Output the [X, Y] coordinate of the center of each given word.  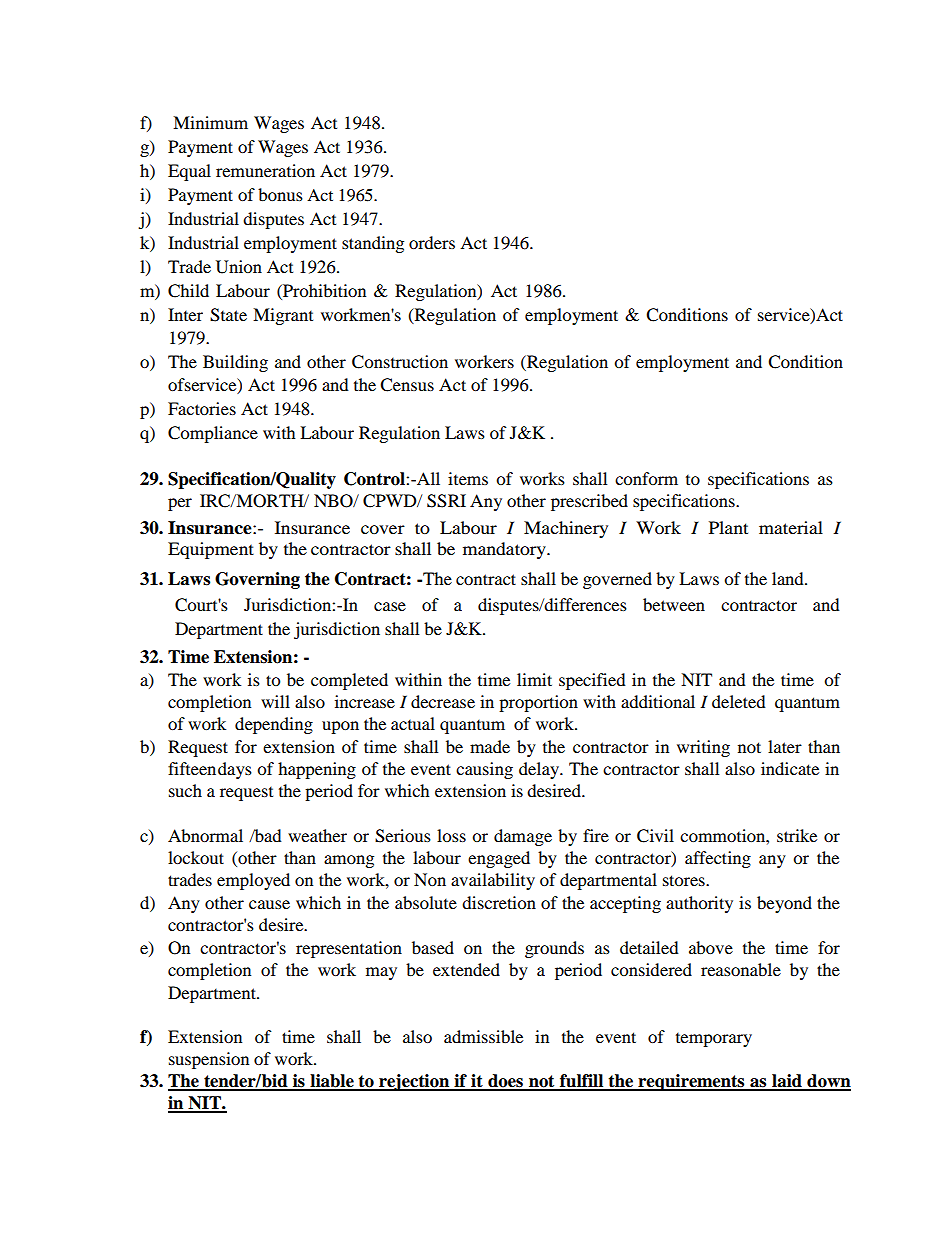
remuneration [265, 170]
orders [432, 242]
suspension [209, 1060]
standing [373, 244]
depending [274, 725]
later [785, 746]
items [468, 478]
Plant [728, 527]
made [490, 746]
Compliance [213, 434]
